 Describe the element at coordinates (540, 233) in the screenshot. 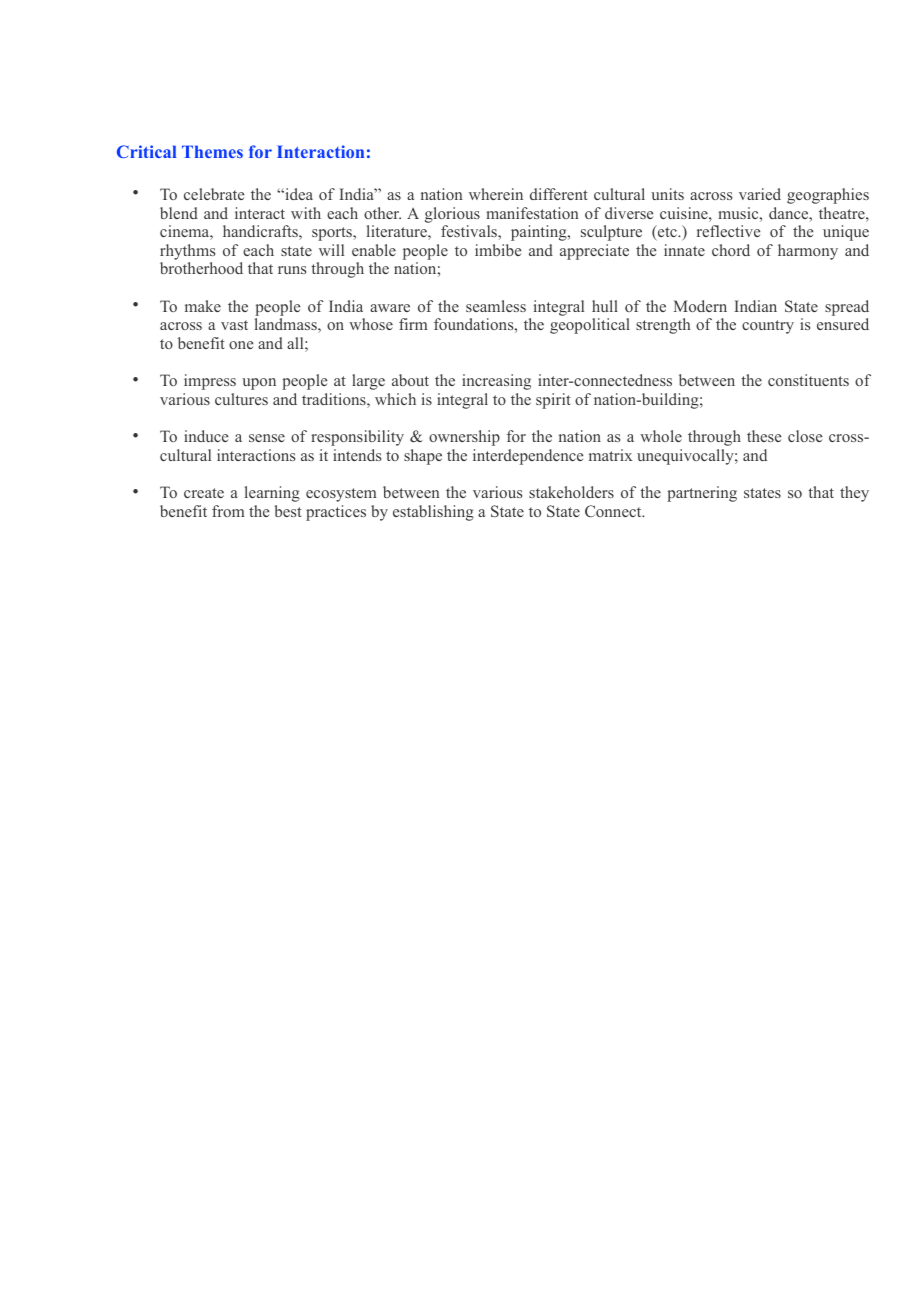

I see `painting` at that location.
